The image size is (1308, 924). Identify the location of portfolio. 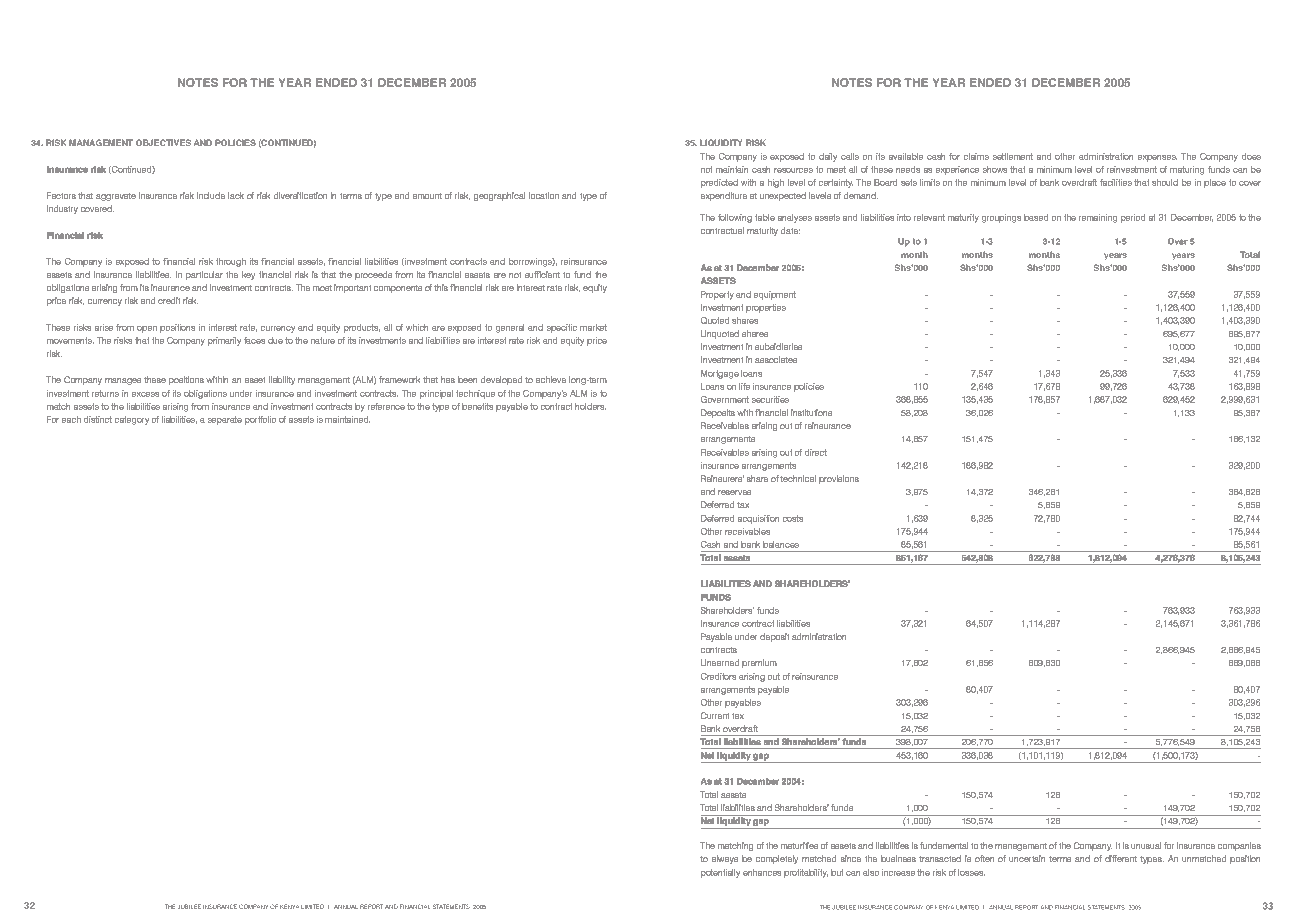
(260, 420).
